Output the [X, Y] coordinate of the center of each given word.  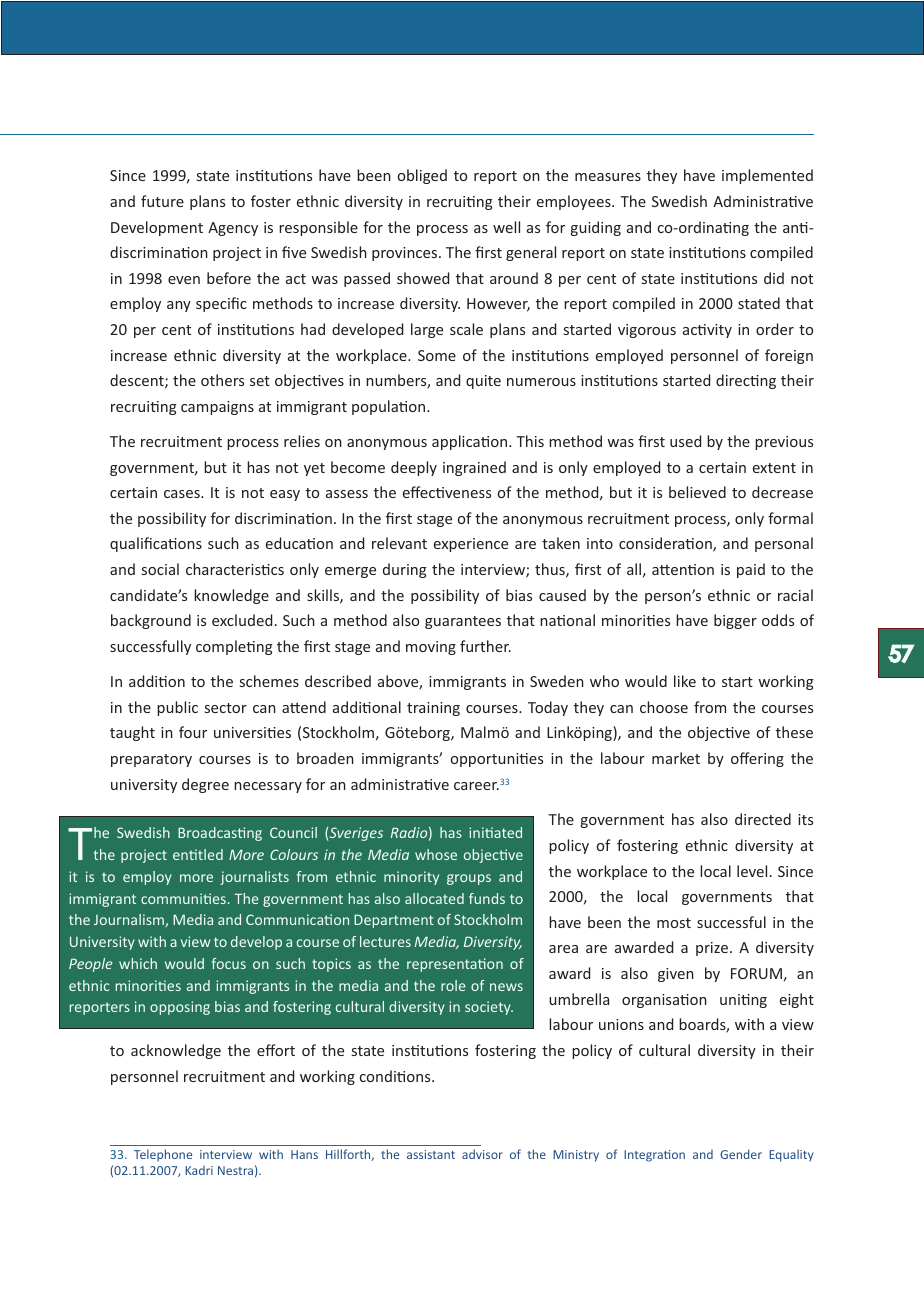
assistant [431, 1154]
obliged [422, 176]
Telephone [163, 1155]
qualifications [156, 544]
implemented [767, 176]
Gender [741, 1154]
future [162, 201]
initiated [495, 832]
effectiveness [447, 492]
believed [697, 492]
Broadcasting [220, 834]
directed [763, 819]
